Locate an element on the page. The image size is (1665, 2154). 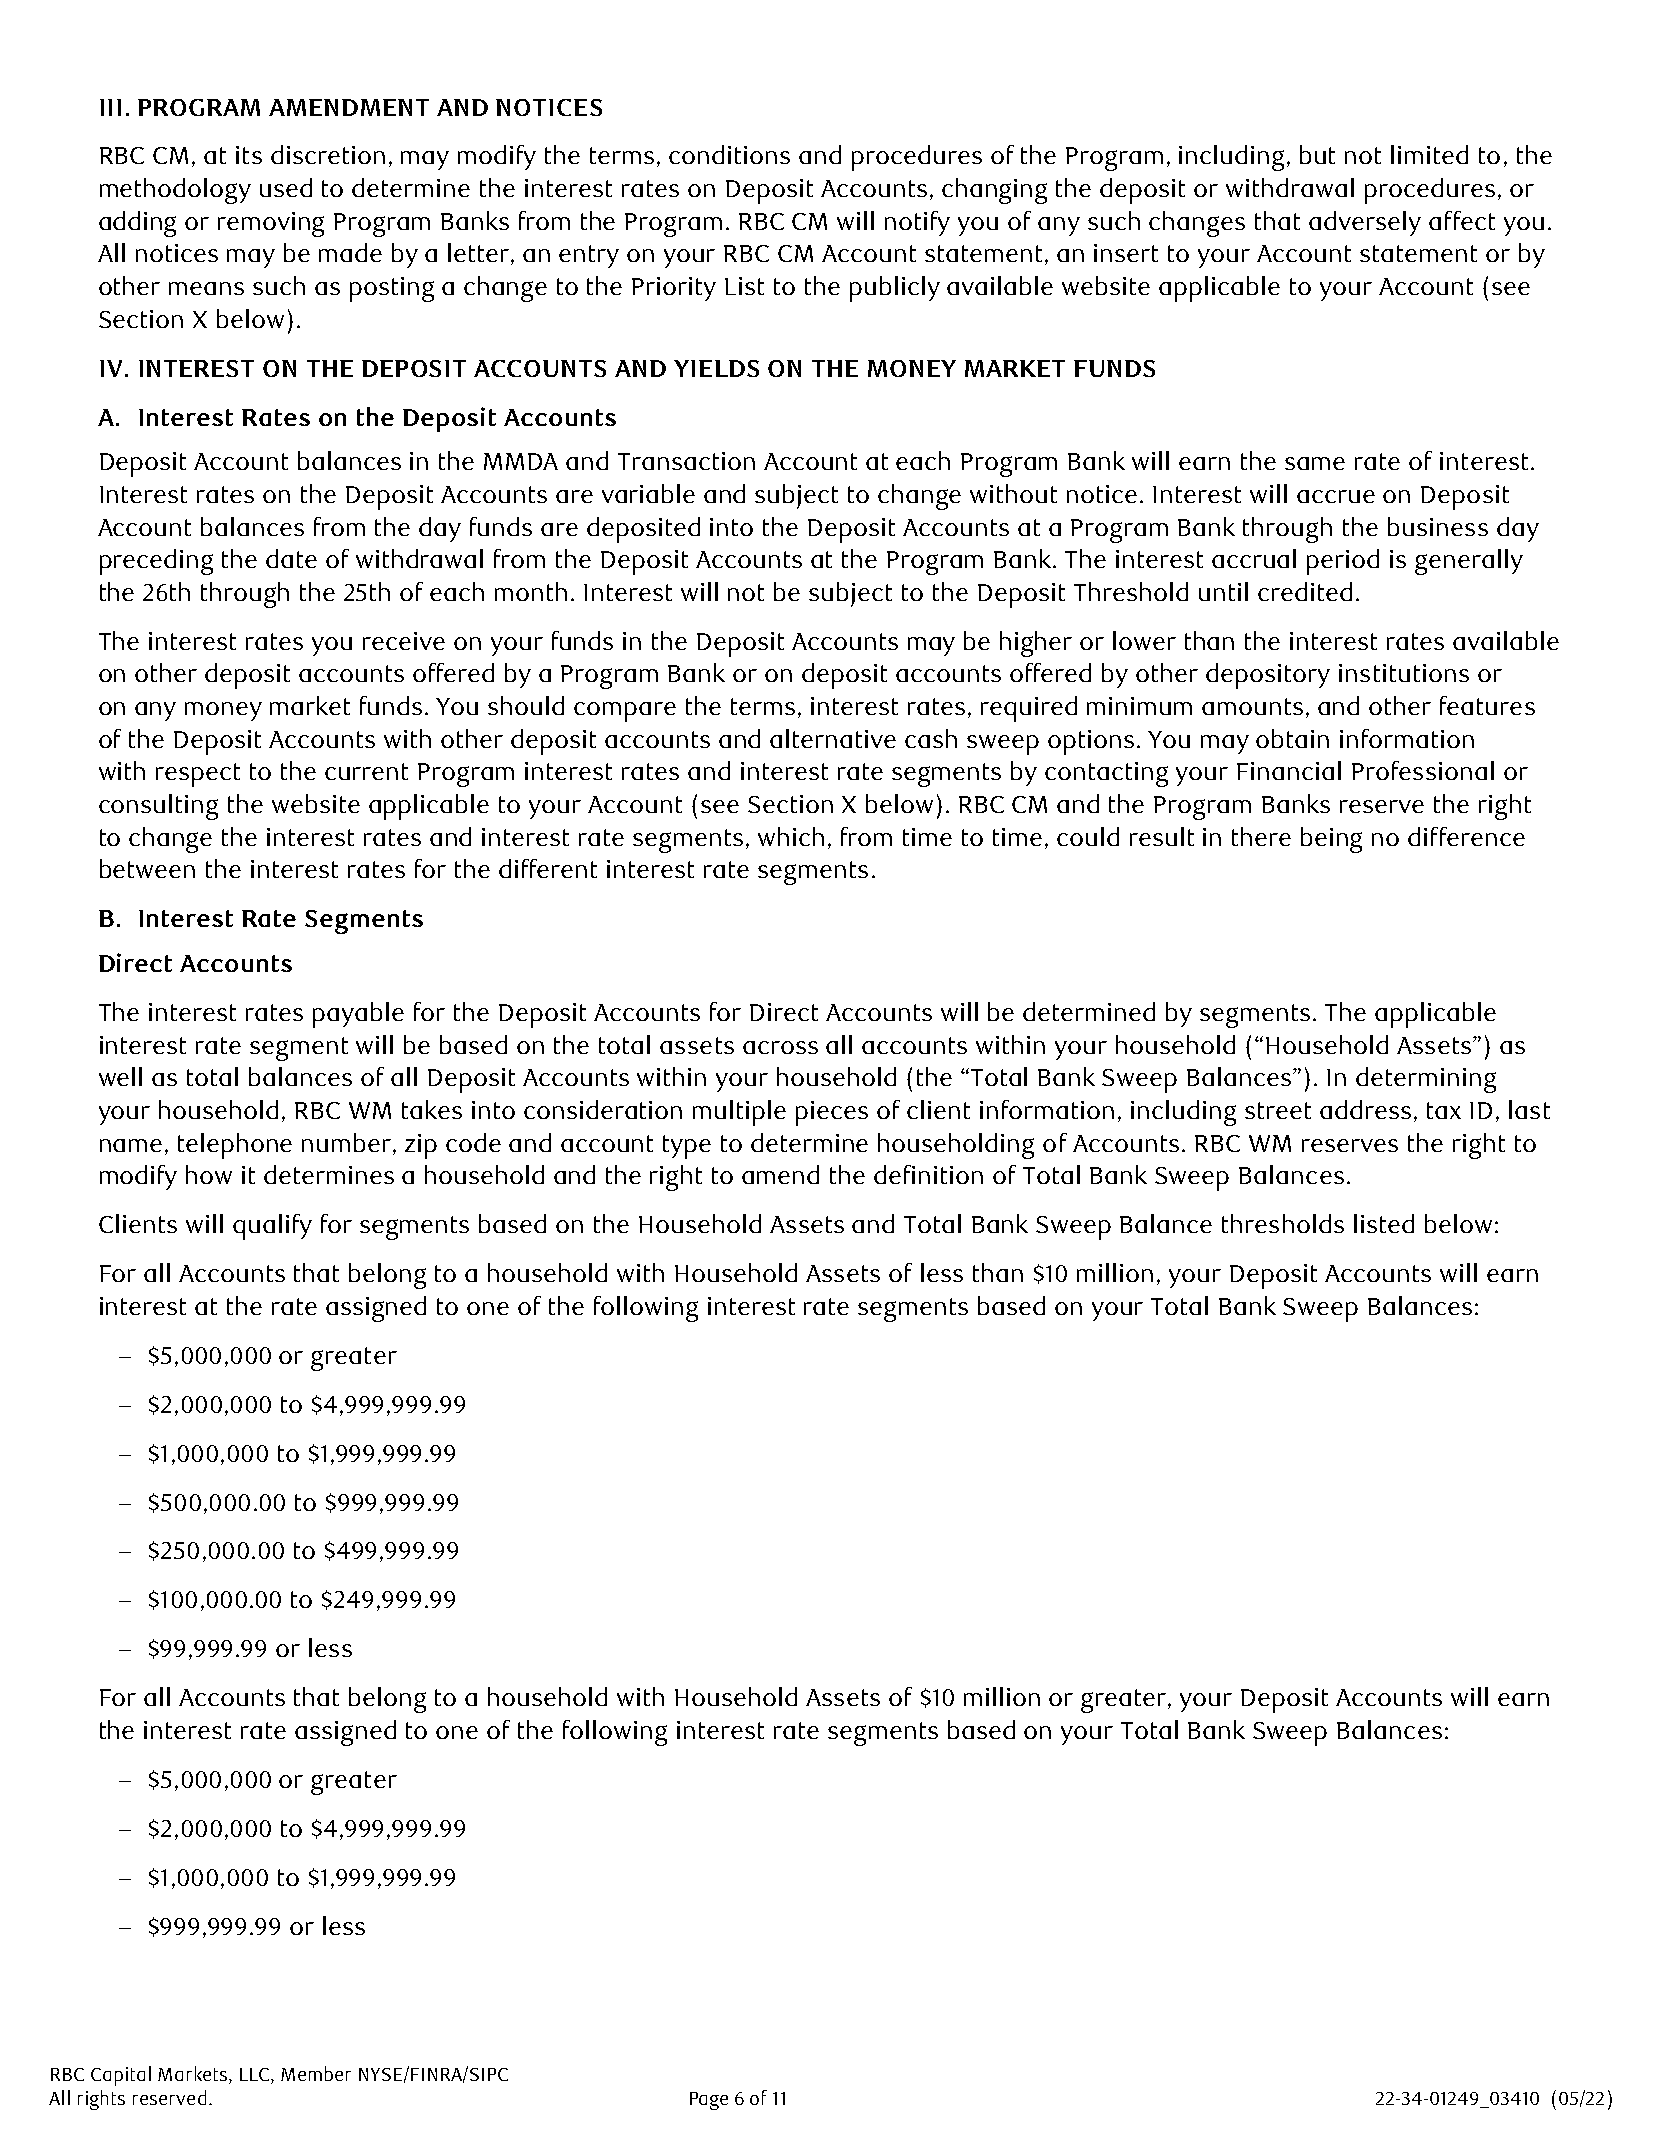
conditions is located at coordinates (729, 154).
